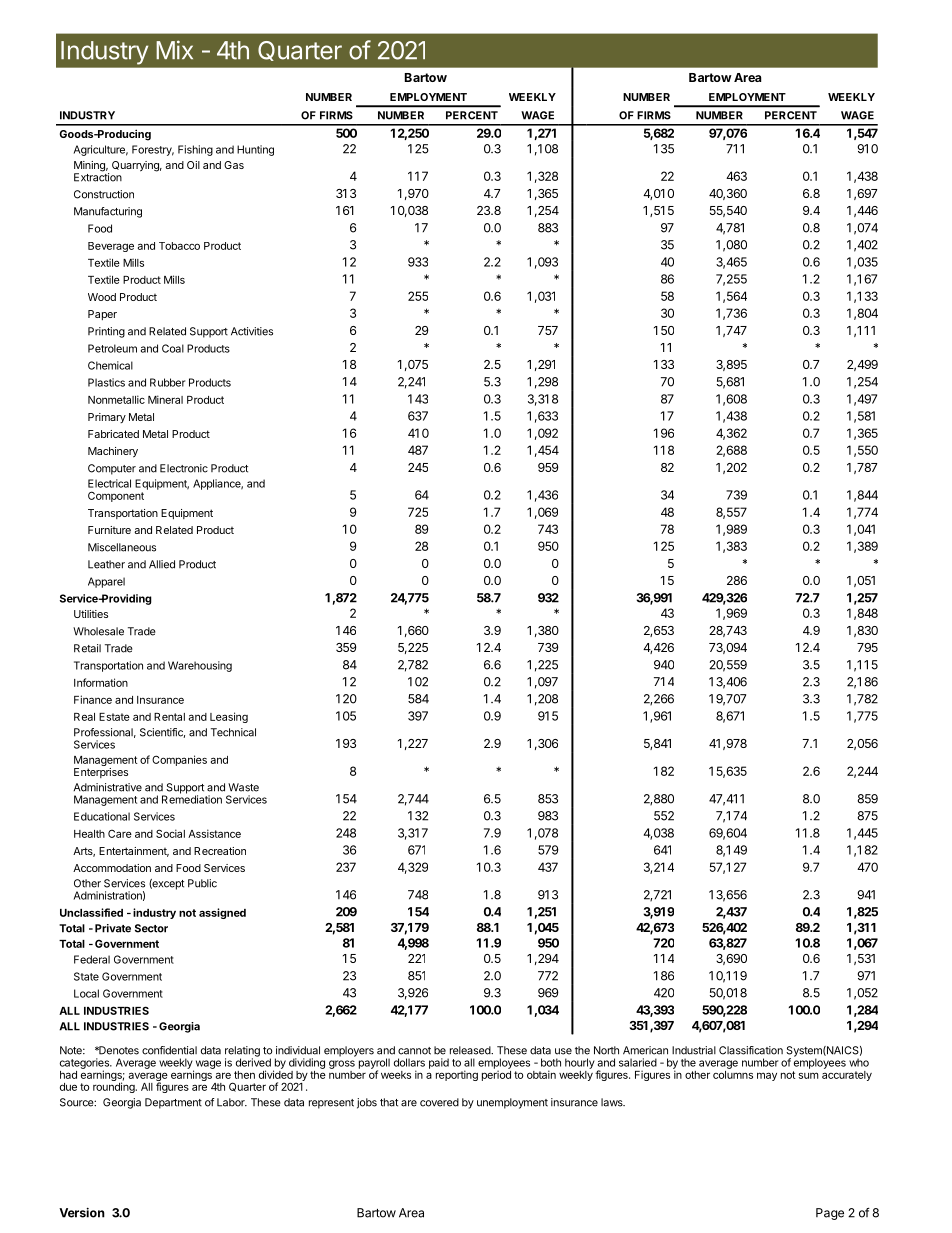 The width and height of the document is (952, 1233). What do you see at coordinates (174, 49) in the document?
I see `Mix` at bounding box center [174, 49].
